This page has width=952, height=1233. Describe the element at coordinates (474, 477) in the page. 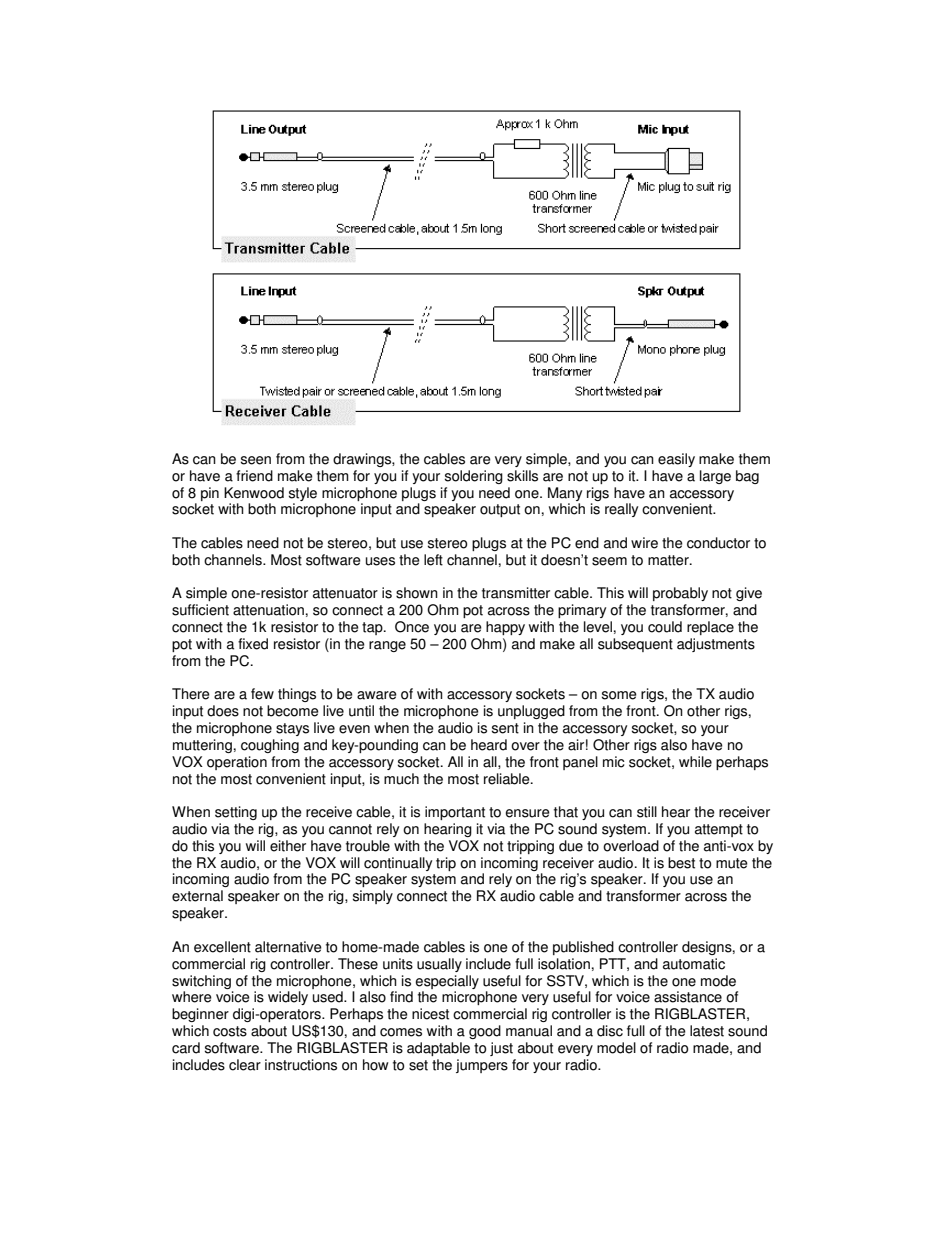

I see `soldering` at that location.
